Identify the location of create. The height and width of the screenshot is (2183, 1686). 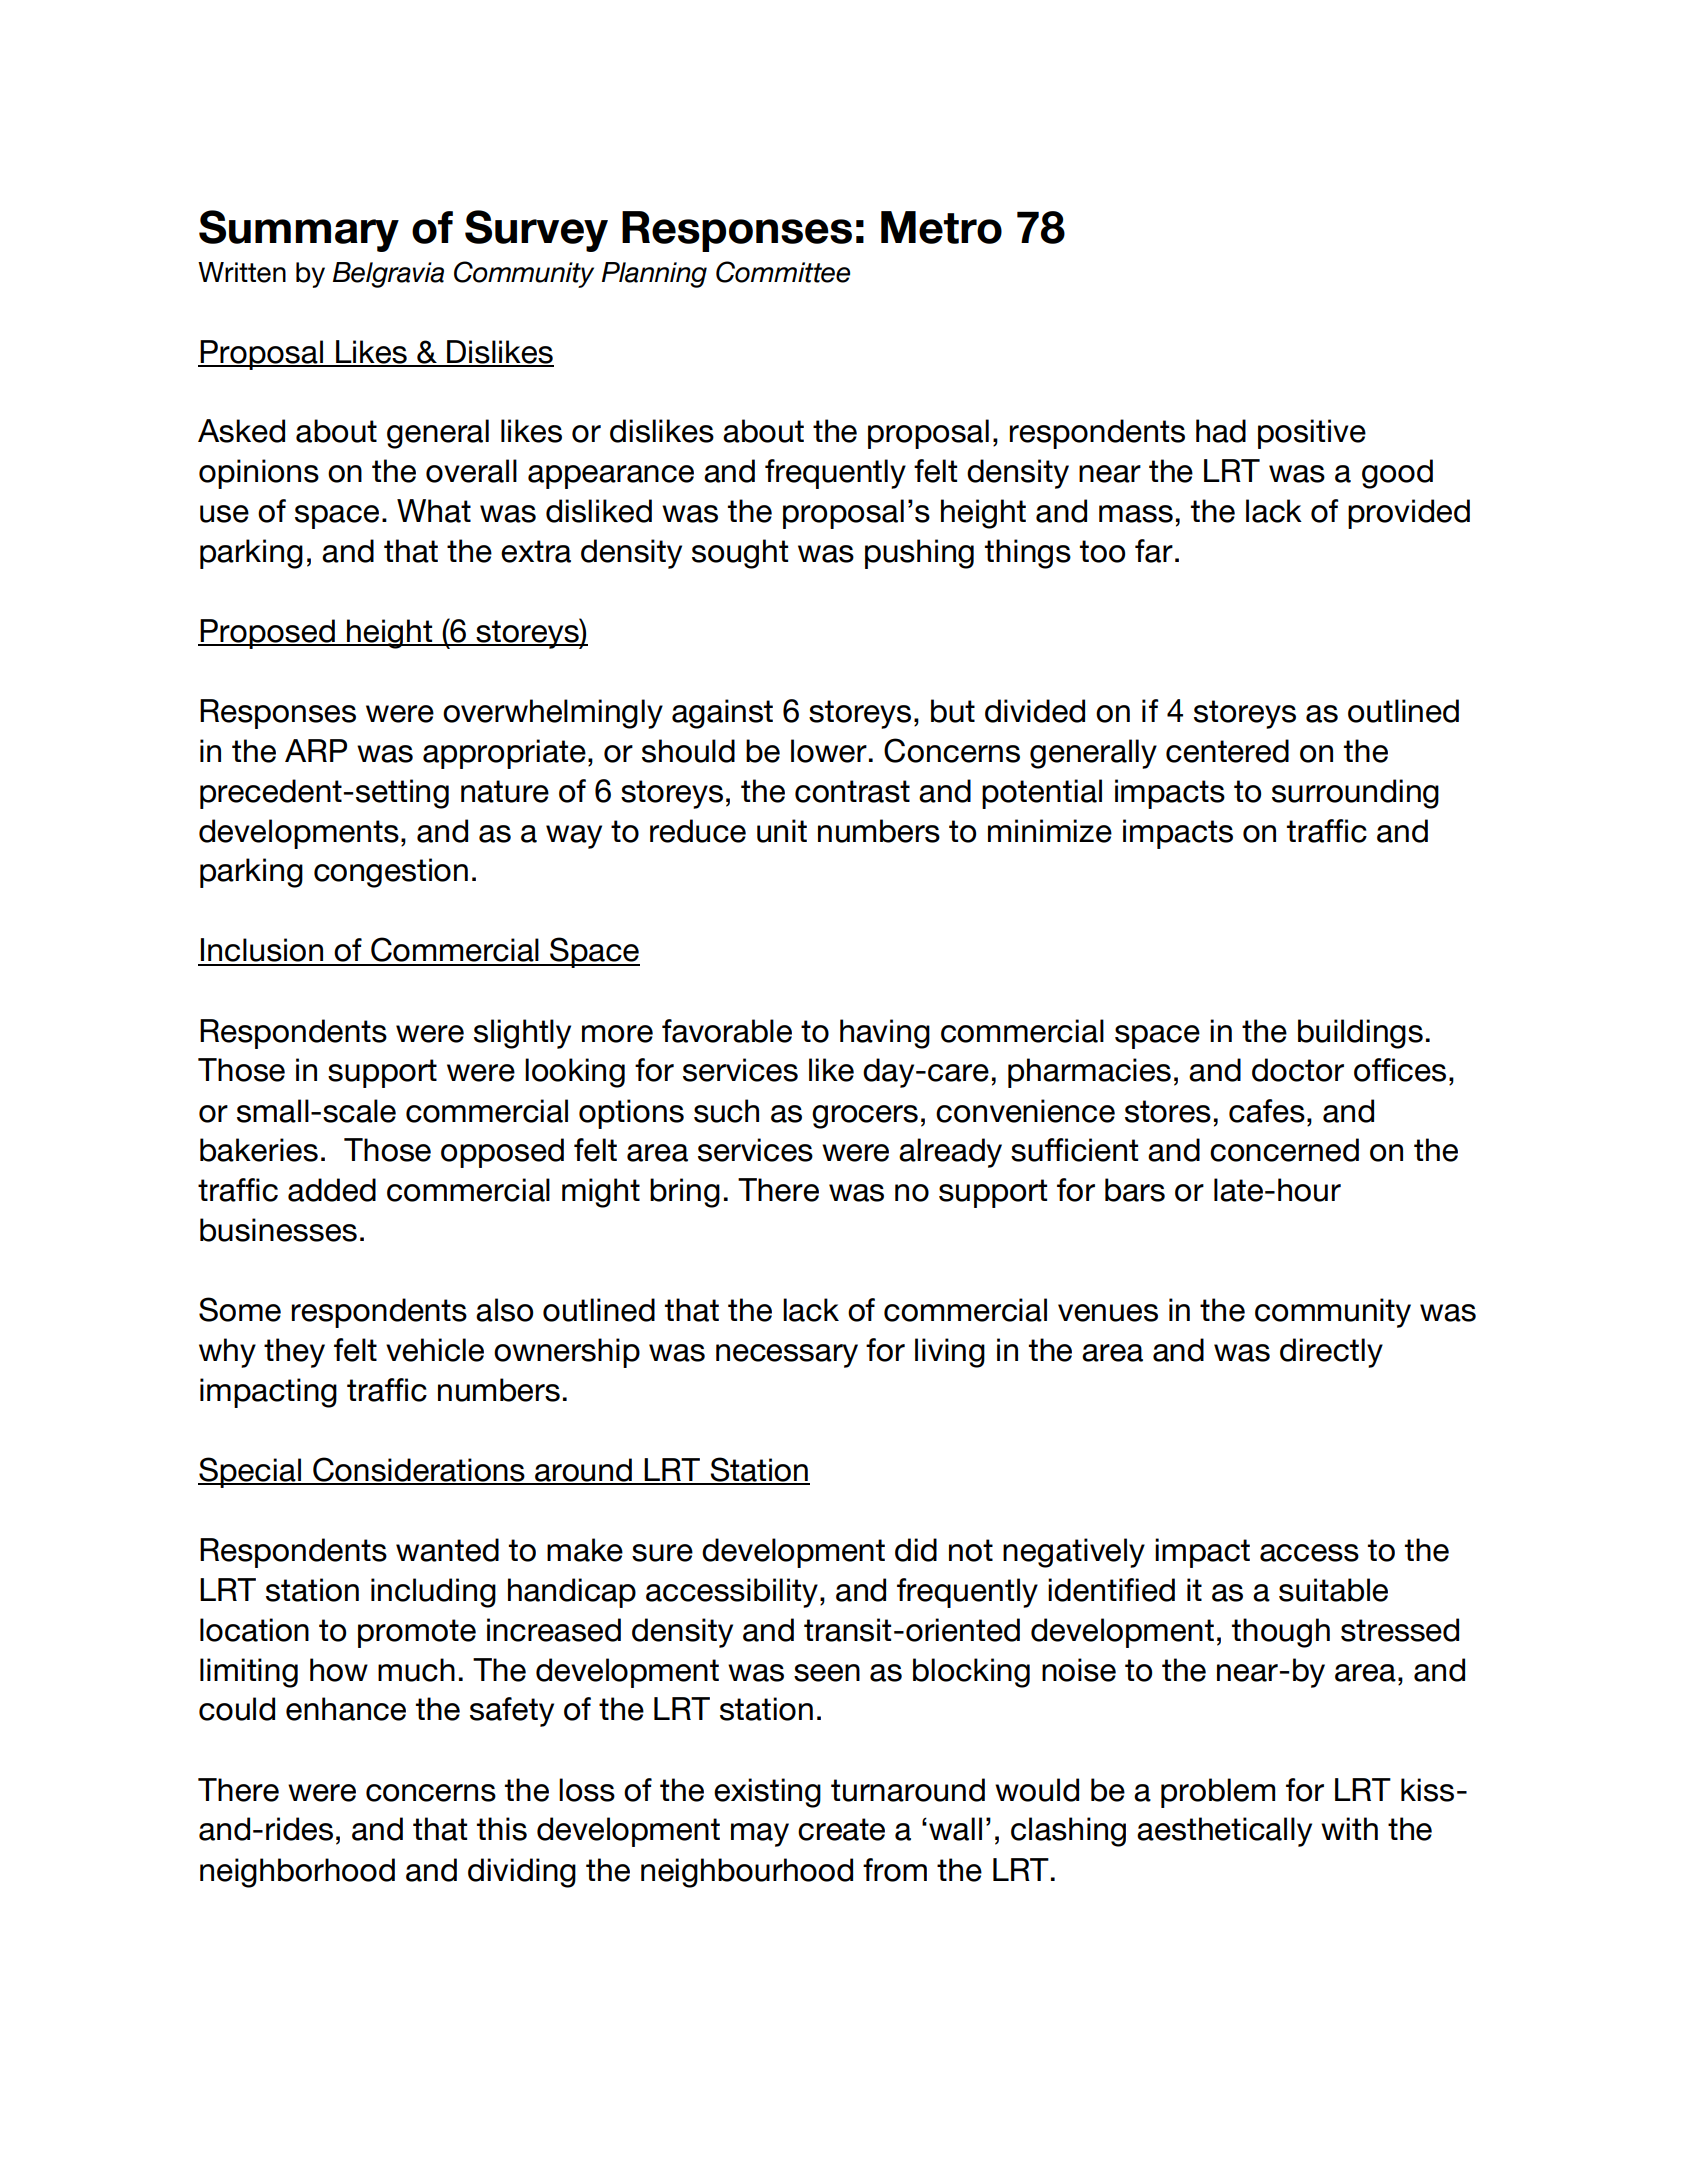
(841, 1829).
